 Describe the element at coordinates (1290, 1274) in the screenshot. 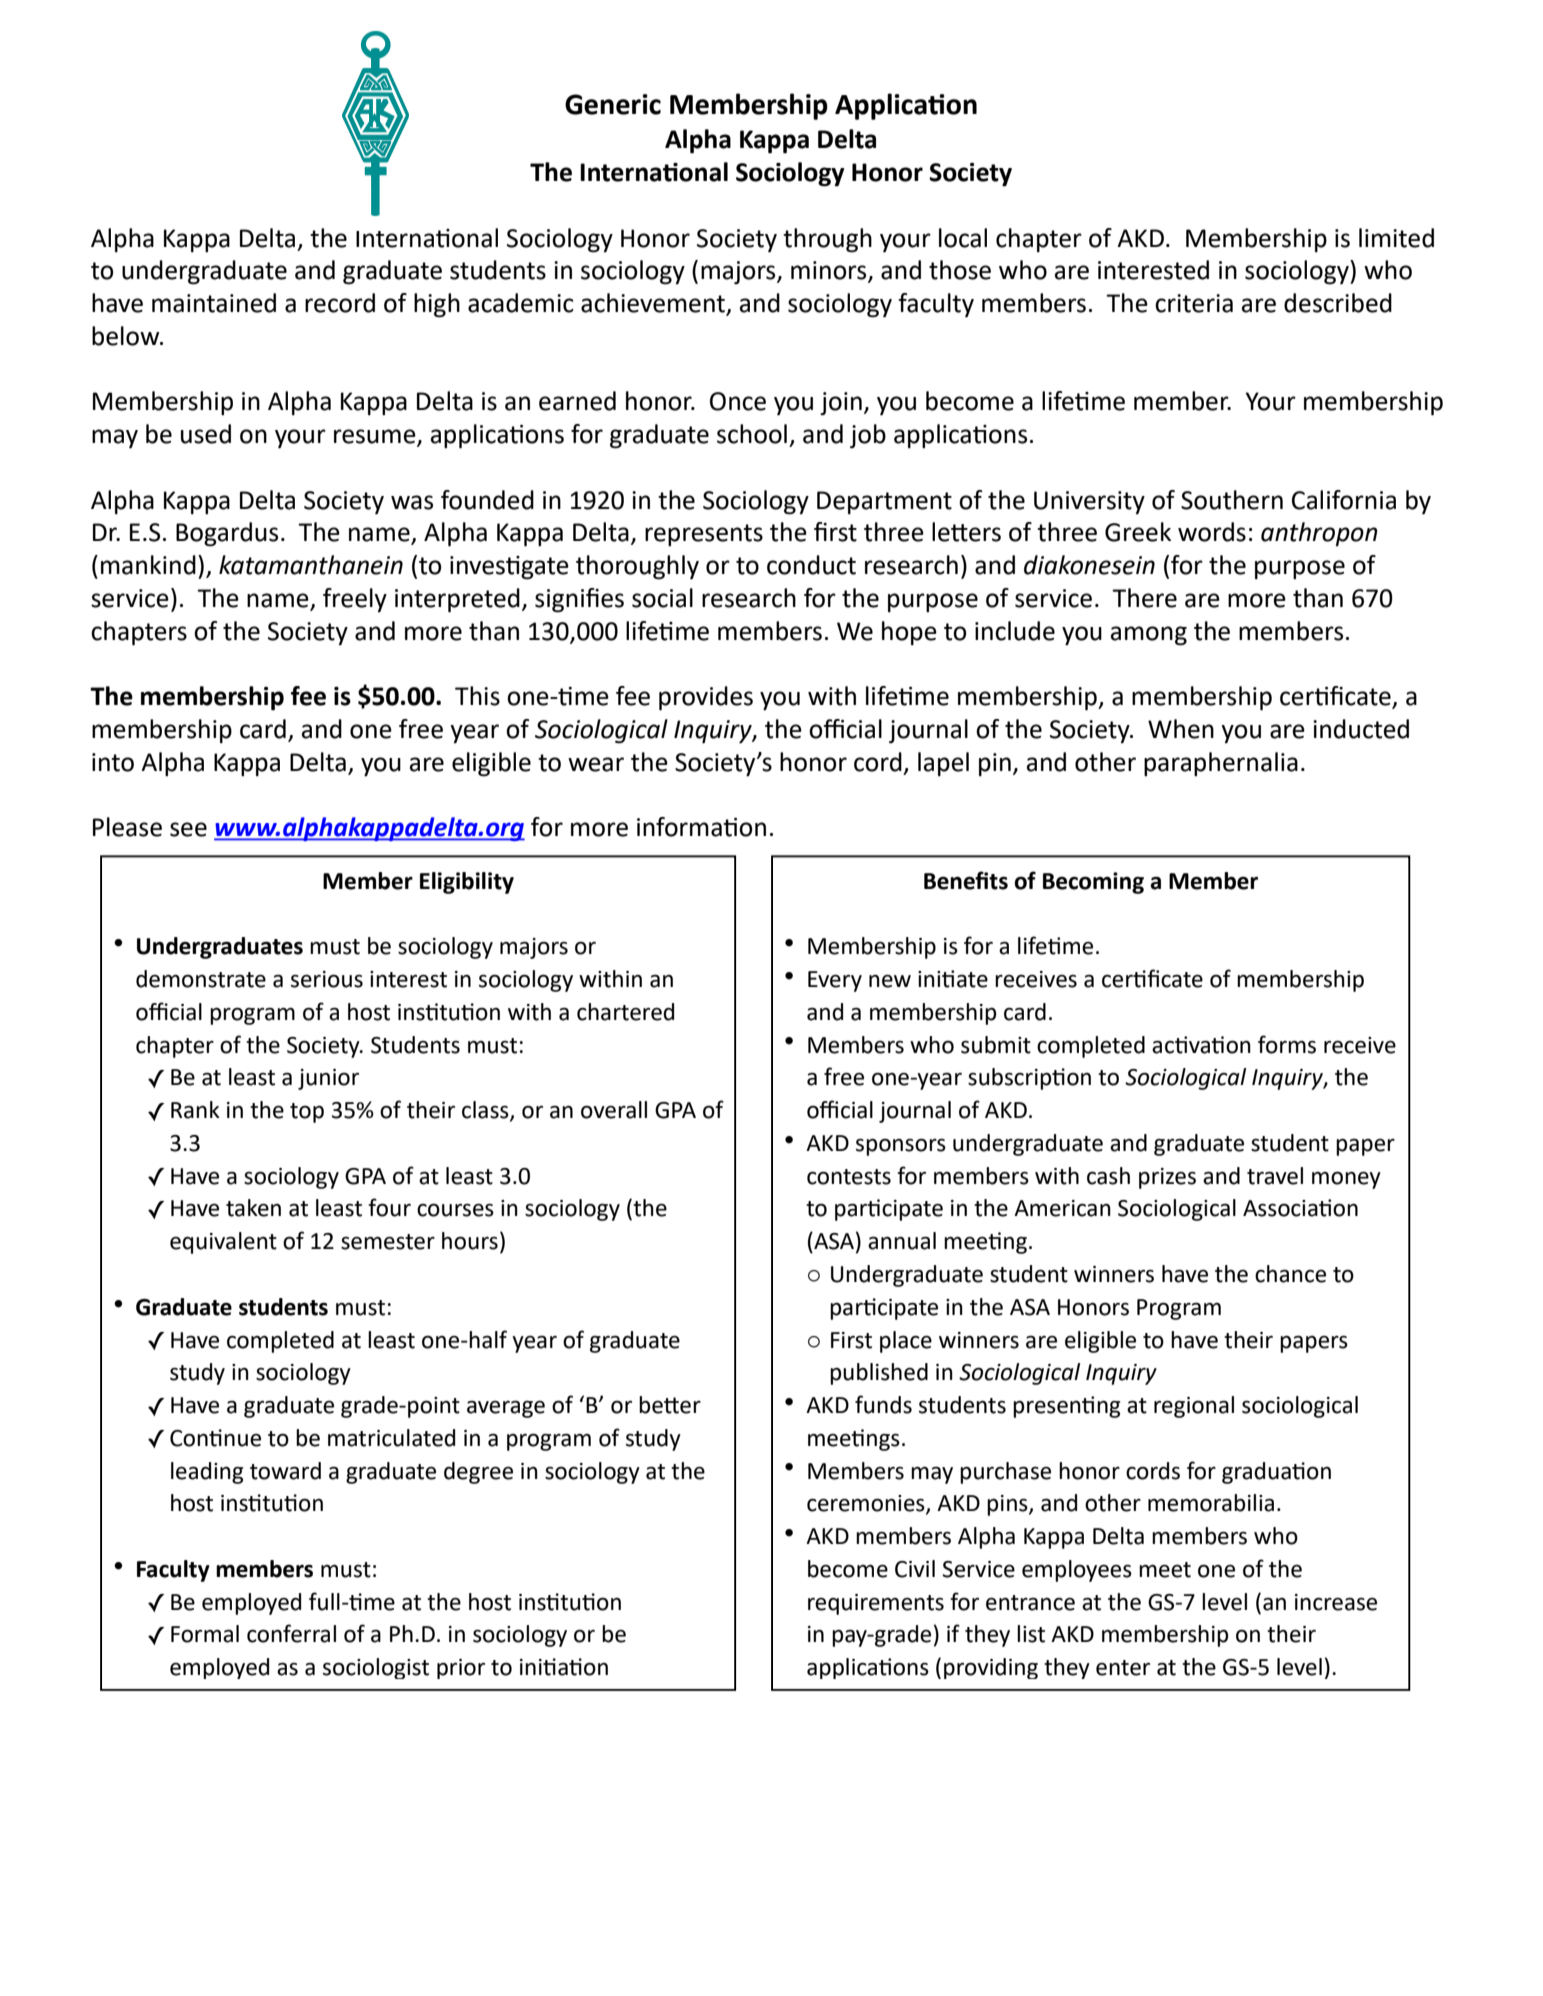

I see `chance` at that location.
